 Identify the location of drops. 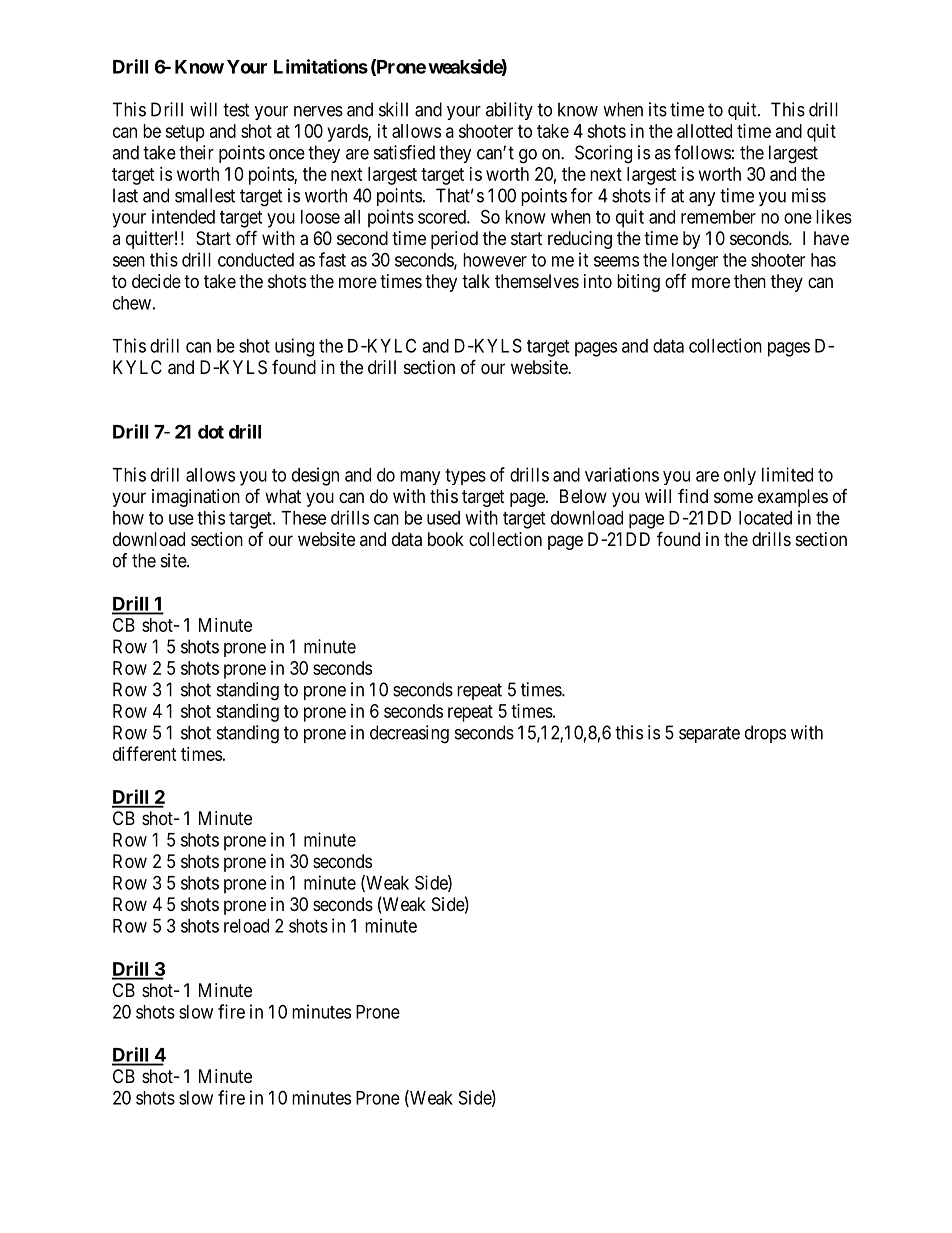
(765, 734).
